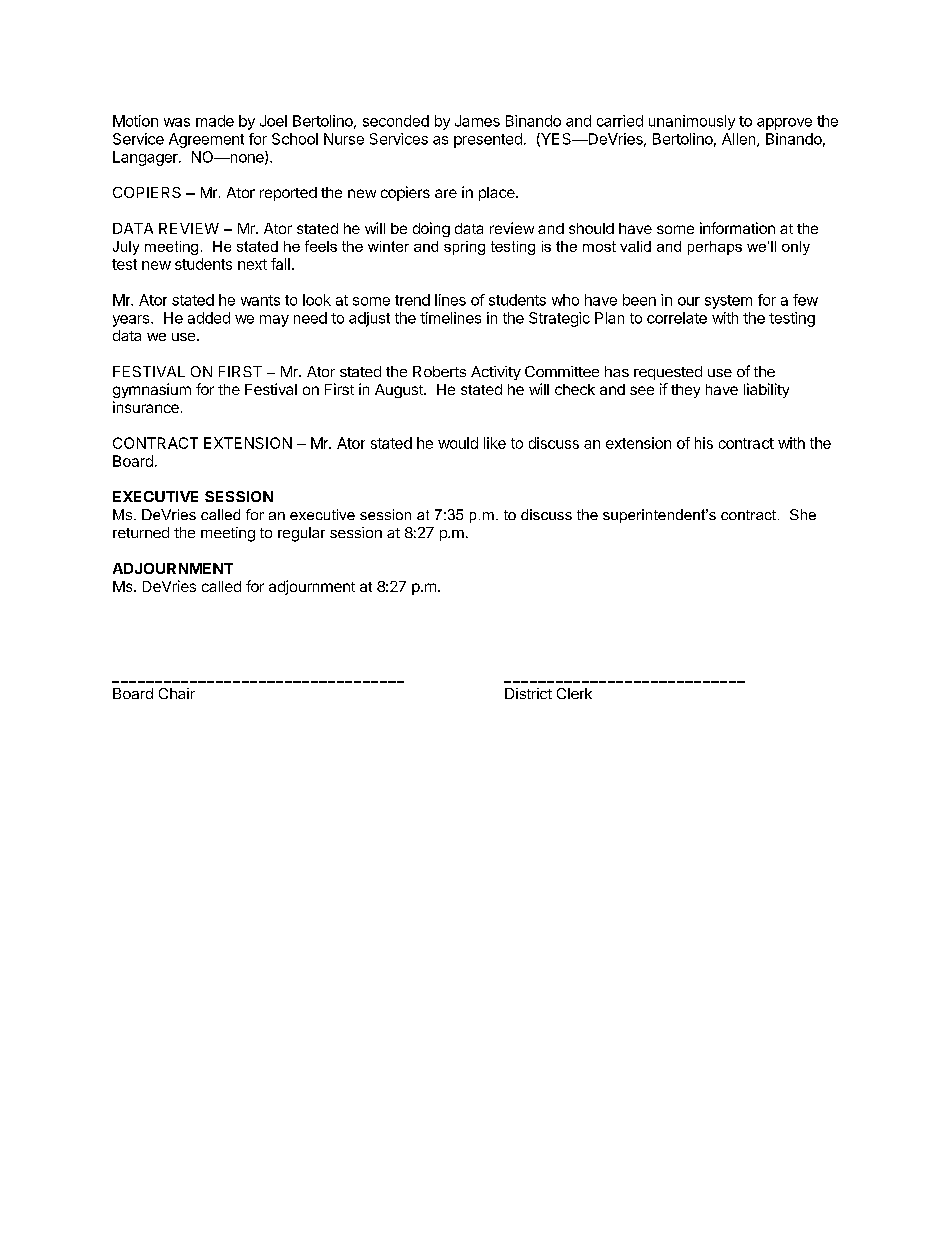 This screenshot has height=1233, width=952. What do you see at coordinates (412, 300) in the screenshot?
I see `trend` at bounding box center [412, 300].
